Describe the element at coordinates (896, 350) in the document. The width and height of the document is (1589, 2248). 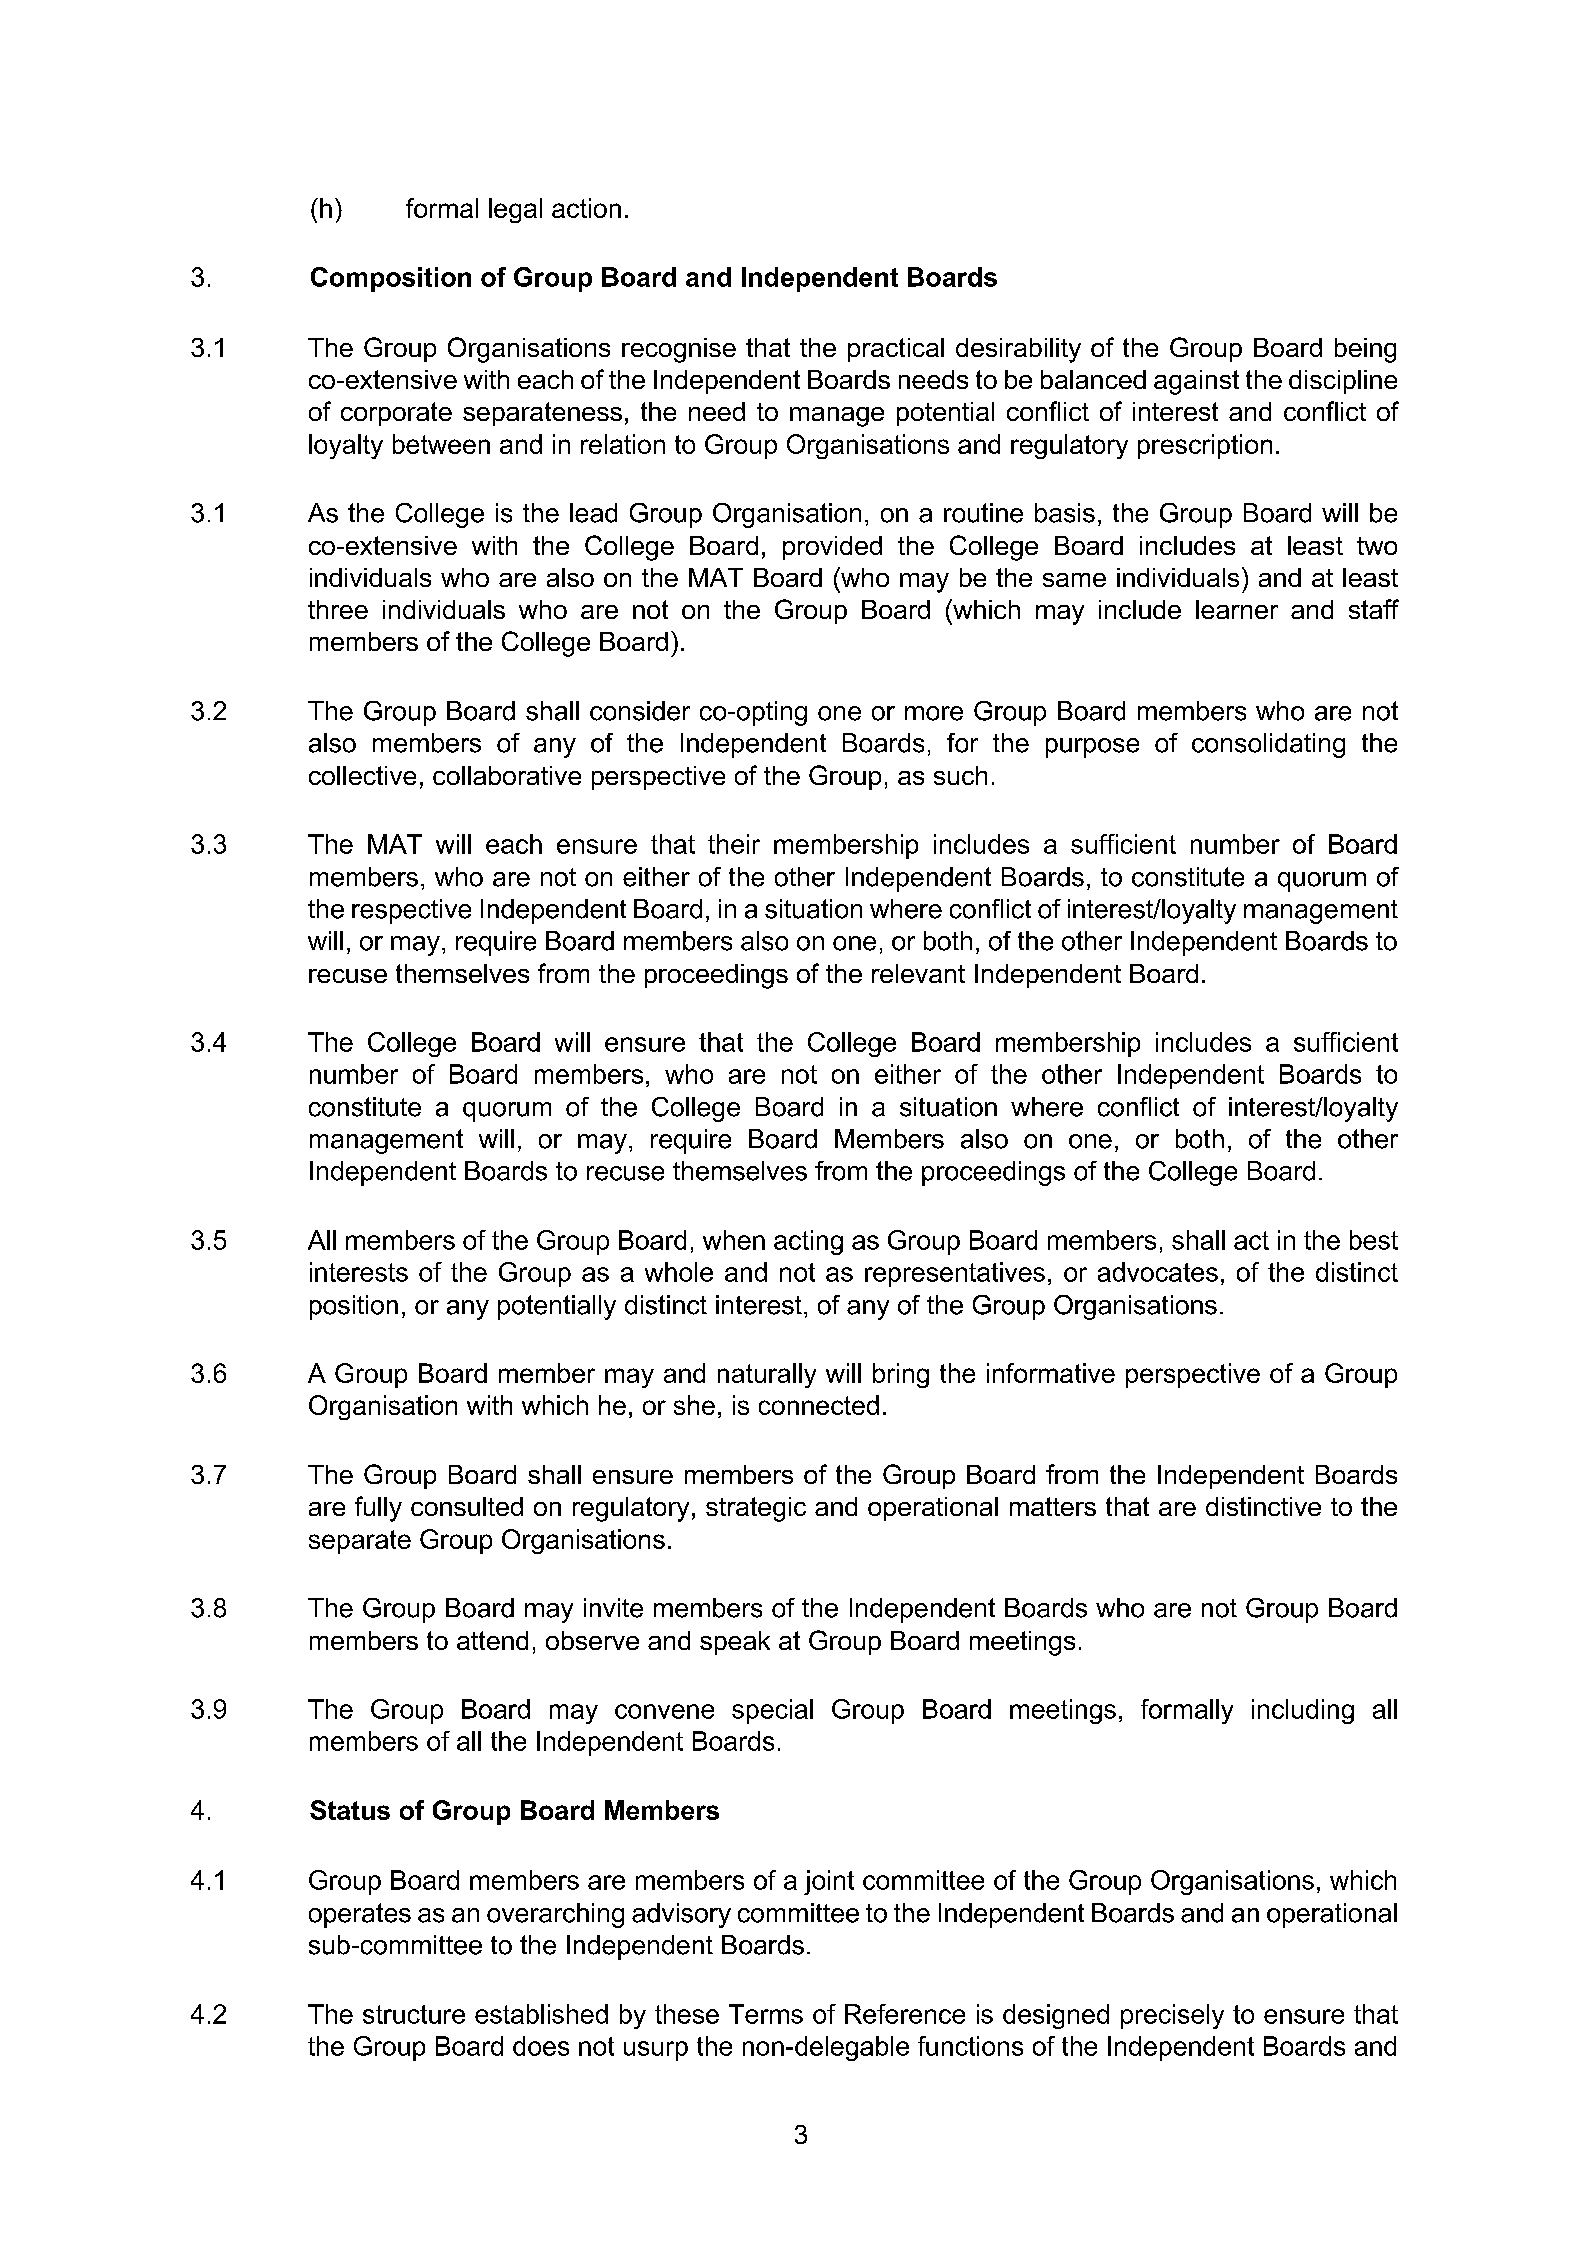
I see `practical` at that location.
